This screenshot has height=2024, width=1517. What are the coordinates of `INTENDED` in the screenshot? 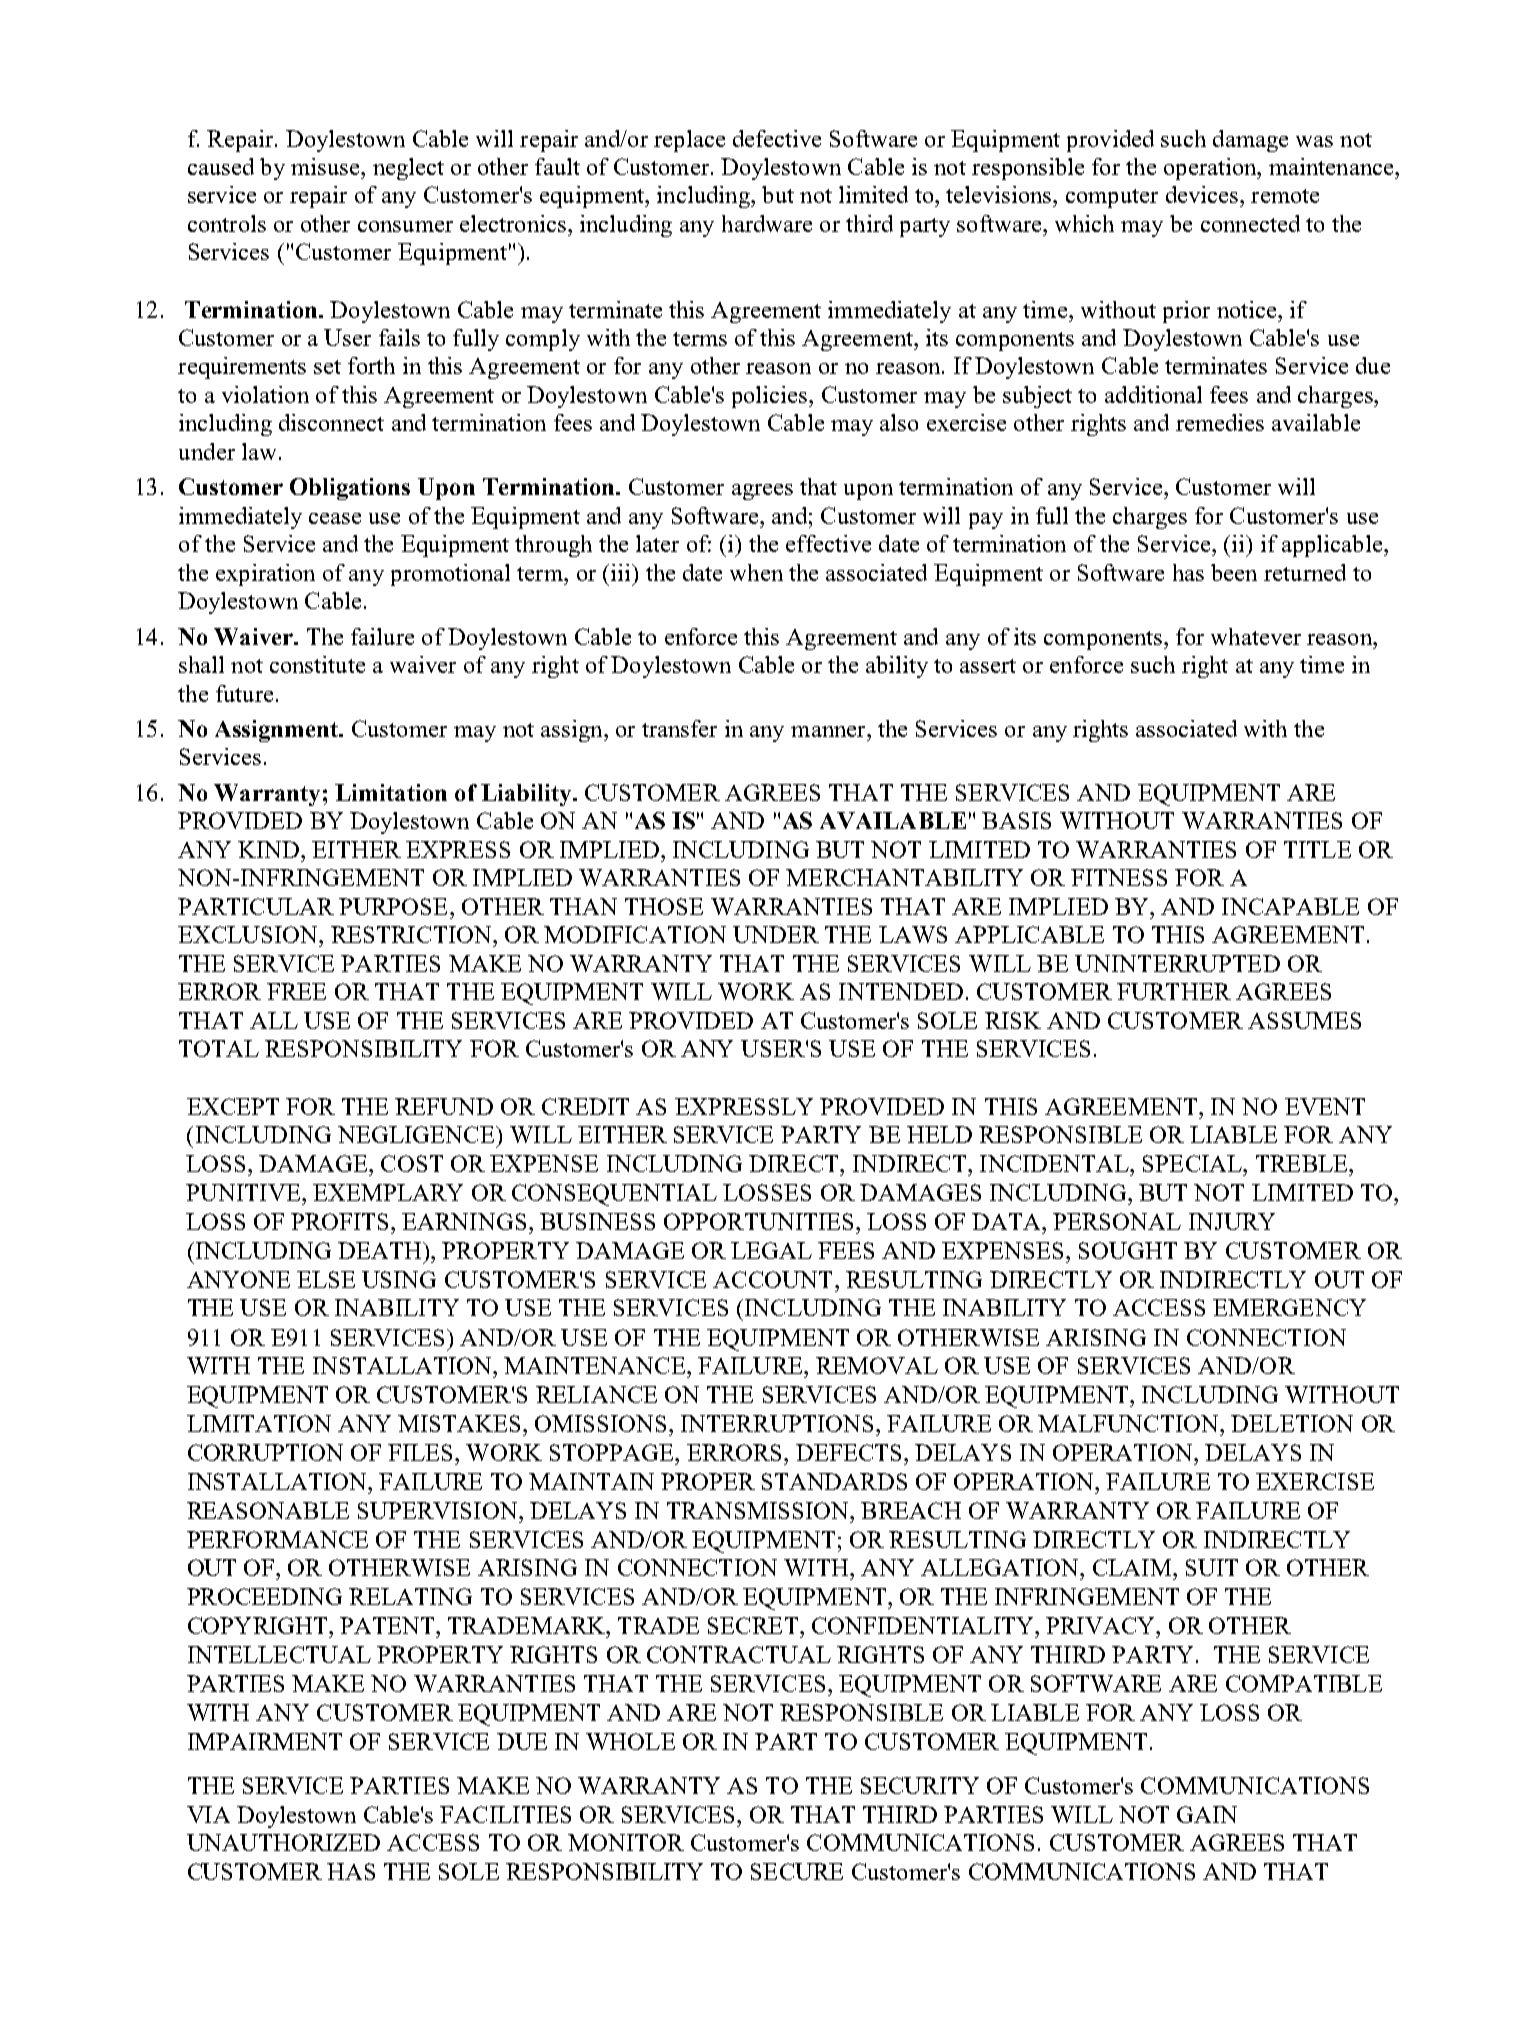 It's located at (901, 991).
